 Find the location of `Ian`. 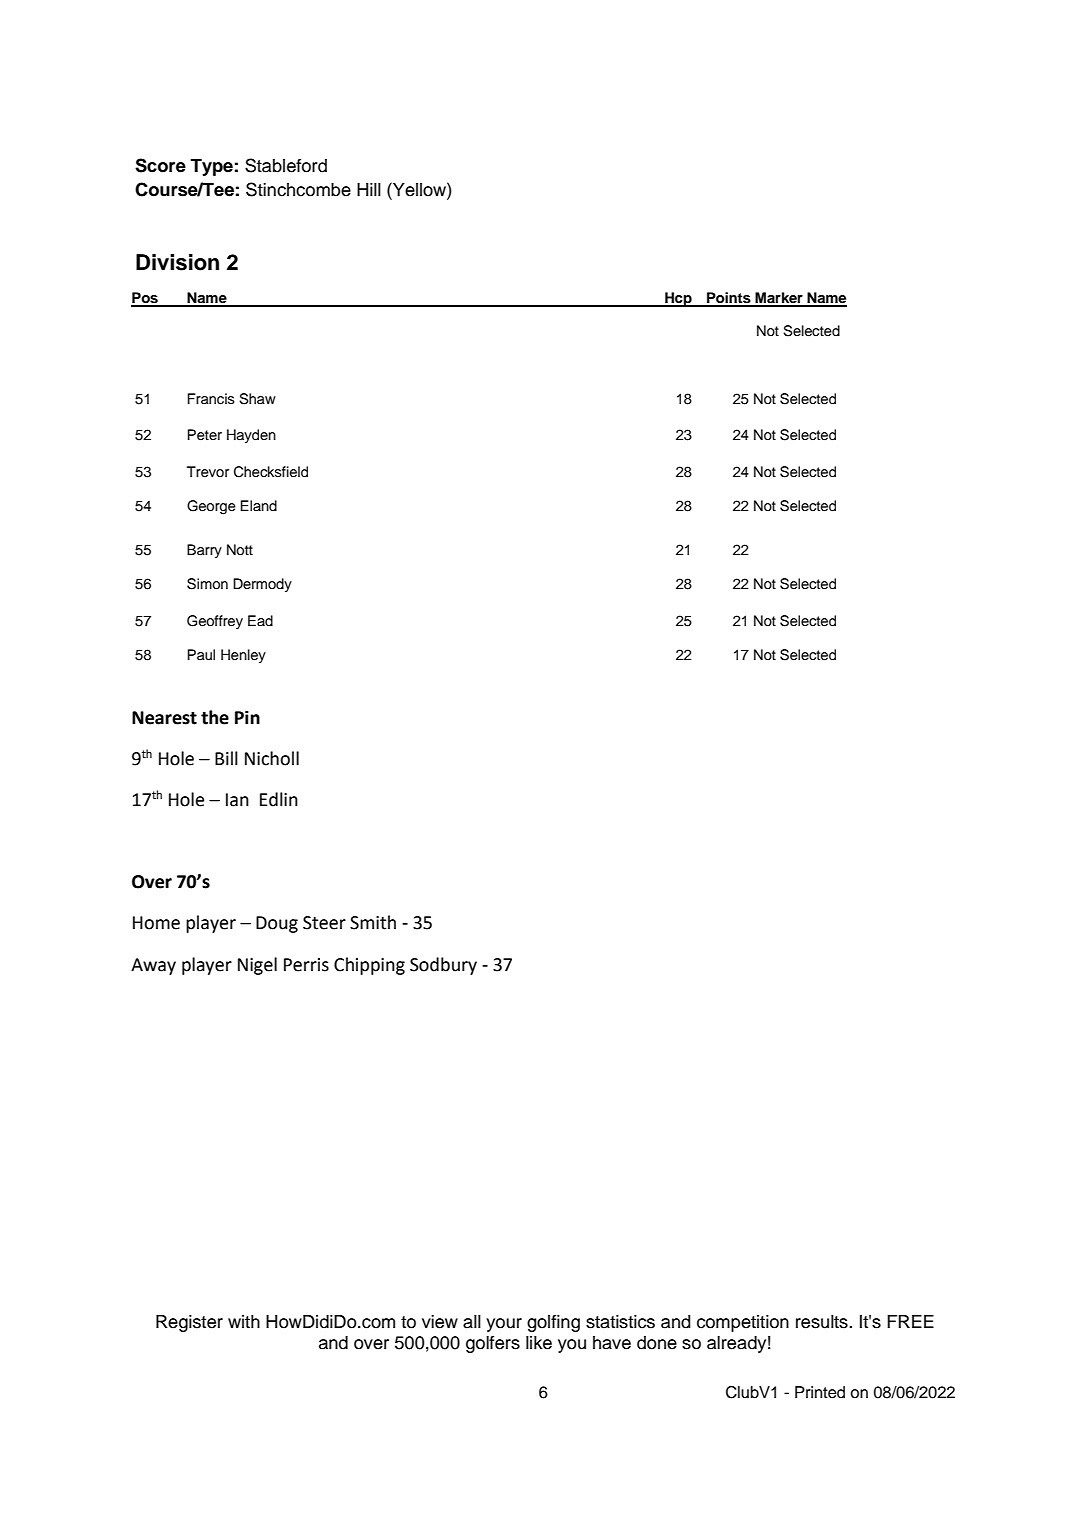

Ian is located at coordinates (237, 800).
